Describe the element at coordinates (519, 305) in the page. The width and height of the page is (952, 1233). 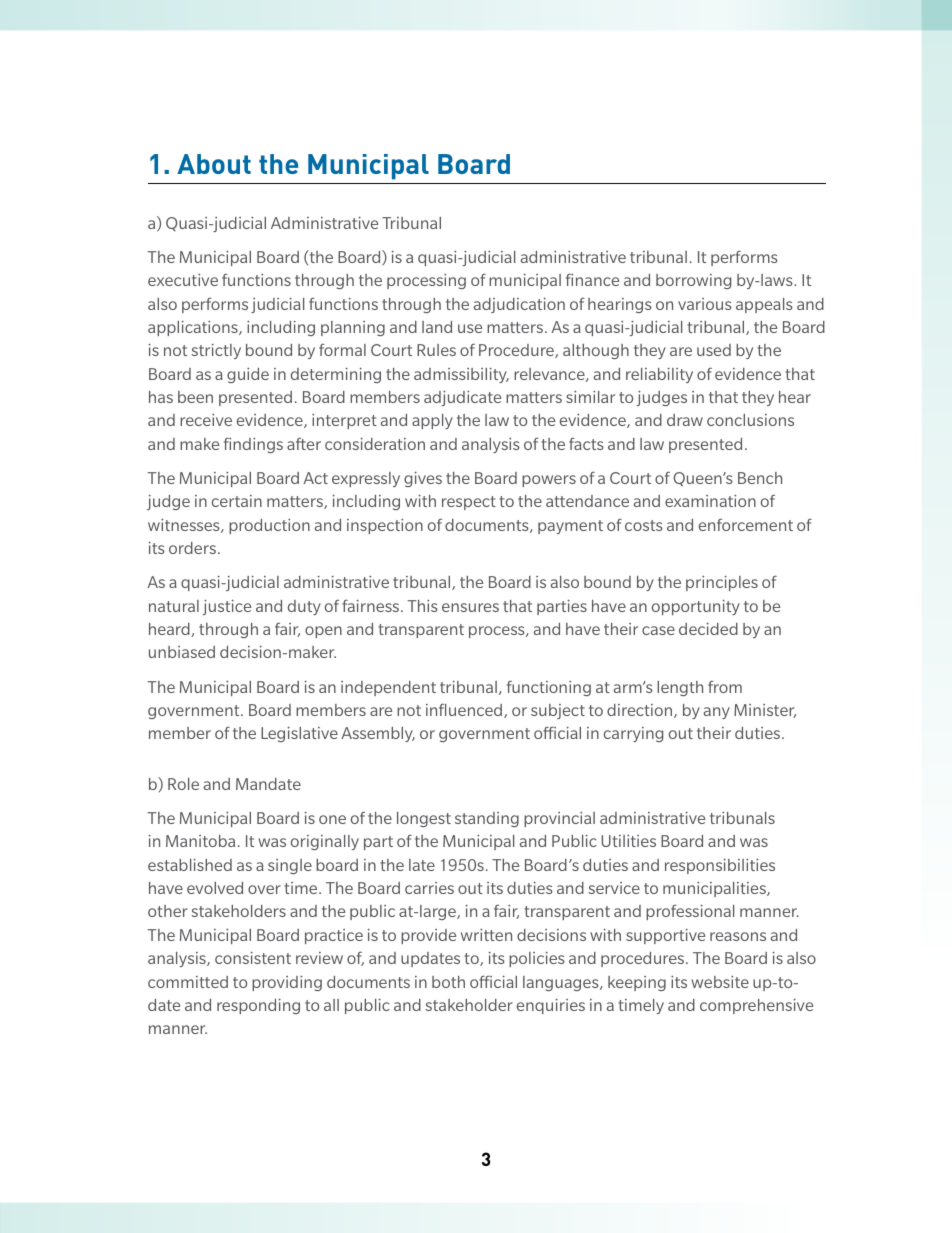
I see `adjudication` at that location.
